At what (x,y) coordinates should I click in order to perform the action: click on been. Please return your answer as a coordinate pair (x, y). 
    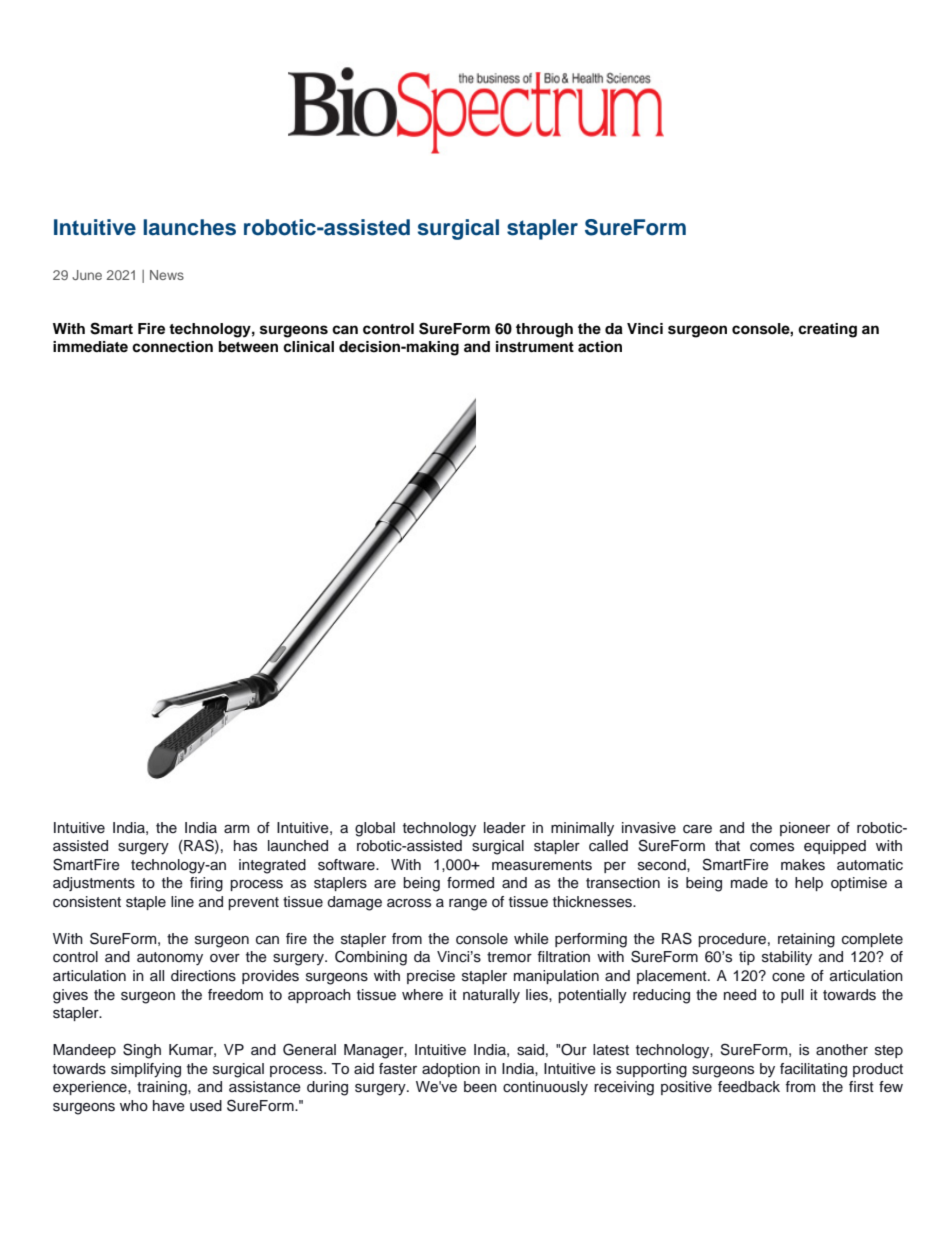
    Looking at the image, I should click on (480, 1087).
